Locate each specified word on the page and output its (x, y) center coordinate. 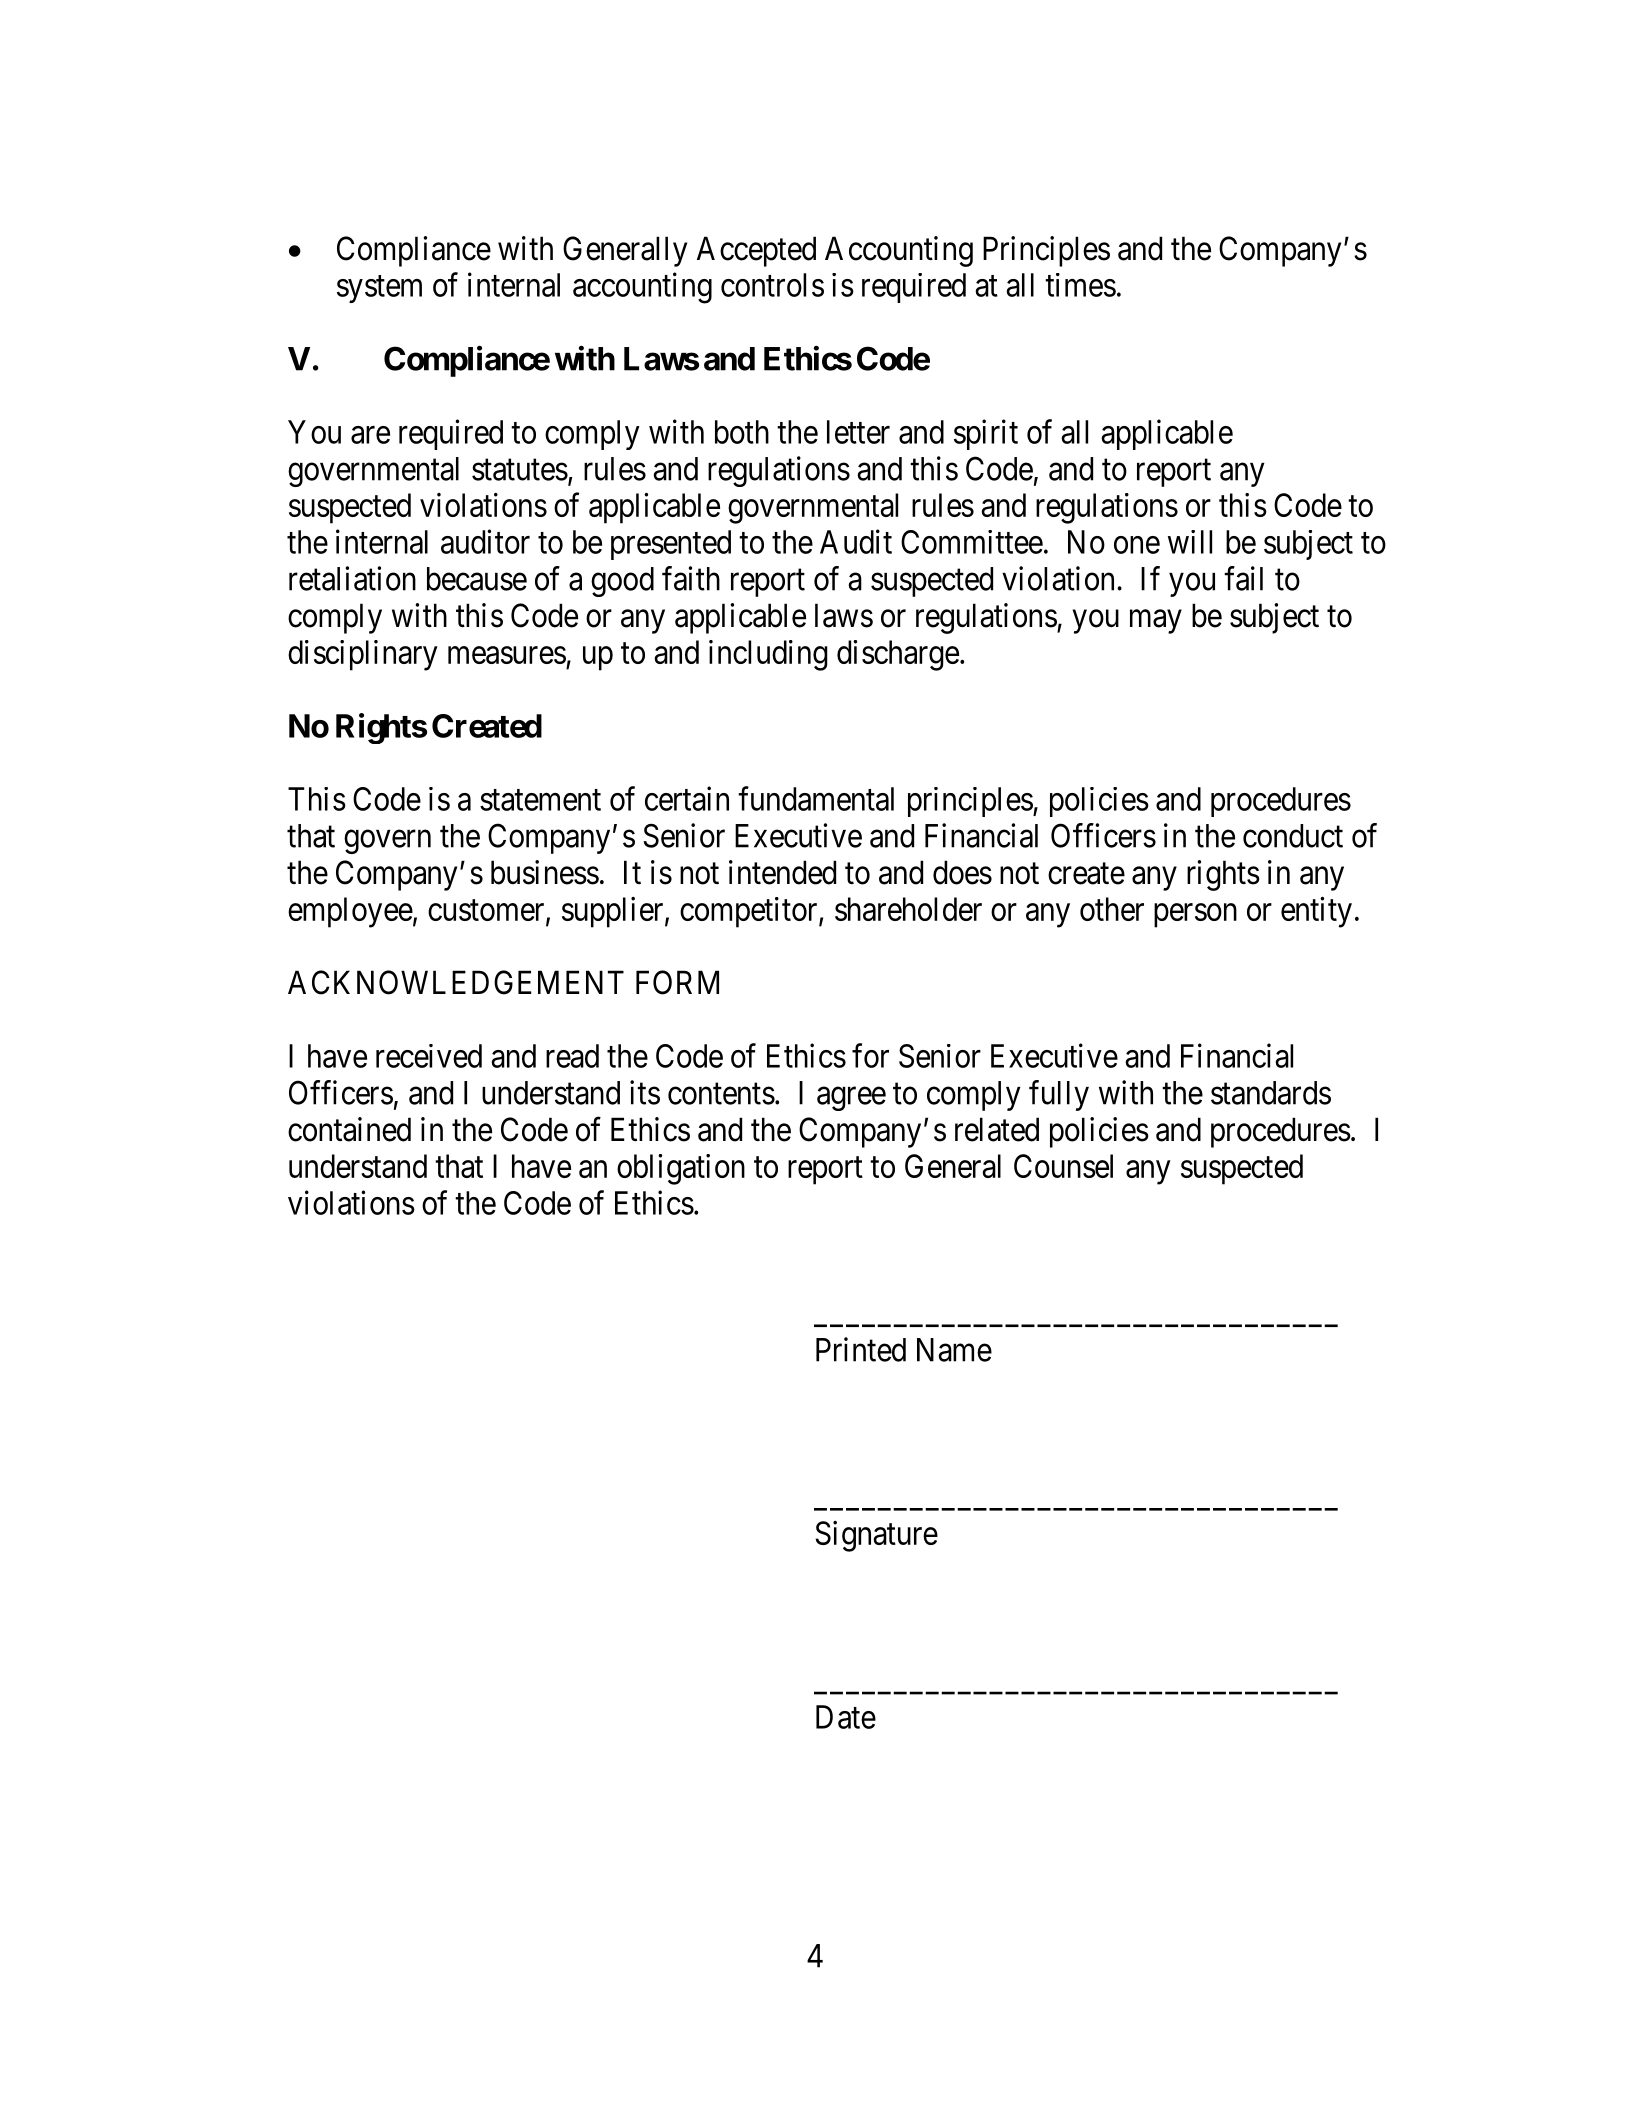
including (768, 655)
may (1156, 622)
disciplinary (363, 655)
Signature (876, 1536)
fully (1059, 1095)
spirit (986, 434)
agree (851, 1099)
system (379, 289)
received (429, 1056)
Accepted (756, 251)
